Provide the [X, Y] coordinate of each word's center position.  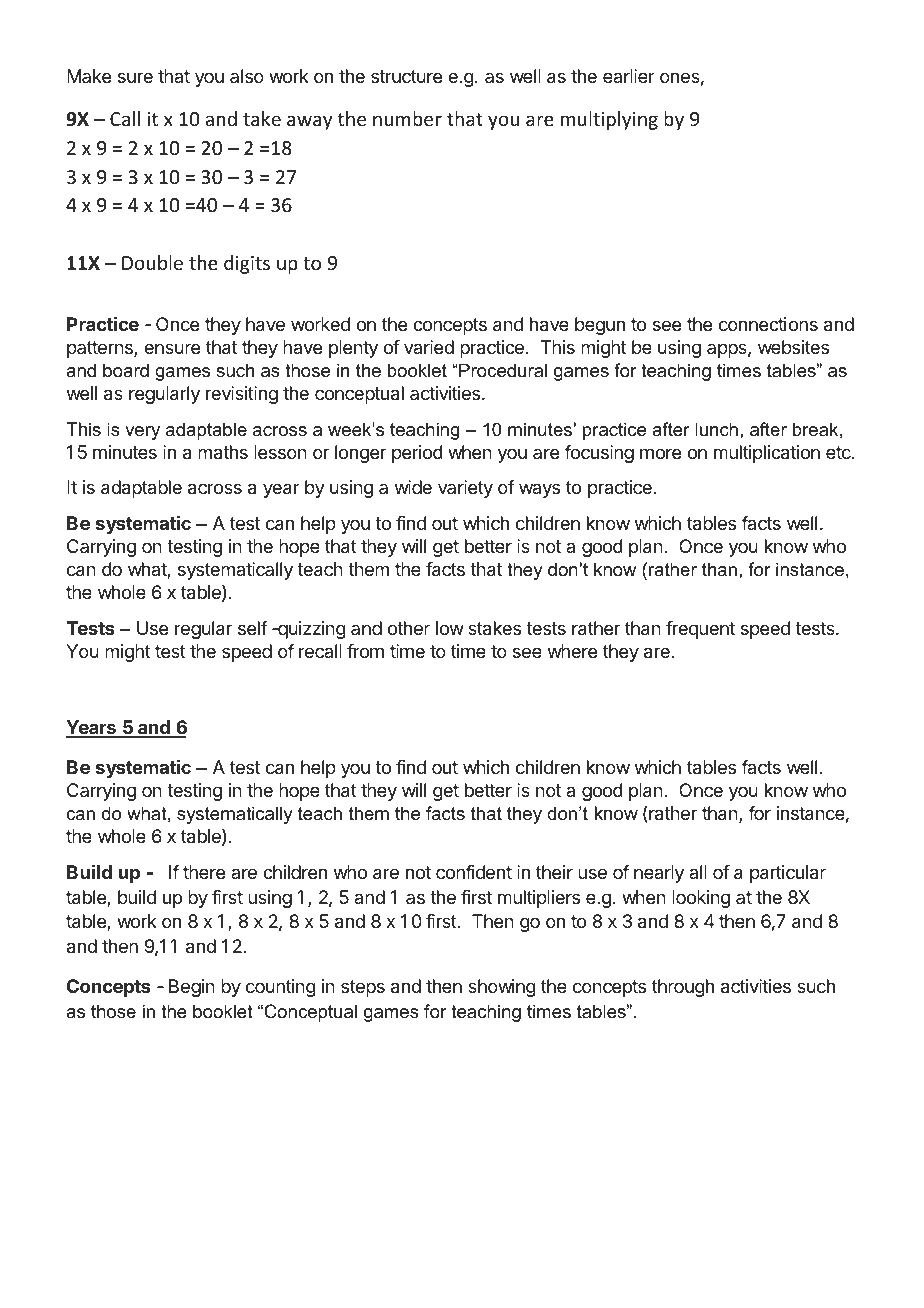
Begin [192, 988]
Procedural [502, 370]
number [407, 118]
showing [502, 988]
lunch [716, 429]
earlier [629, 76]
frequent [700, 630]
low [450, 628]
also [247, 76]
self [253, 628]
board [126, 370]
